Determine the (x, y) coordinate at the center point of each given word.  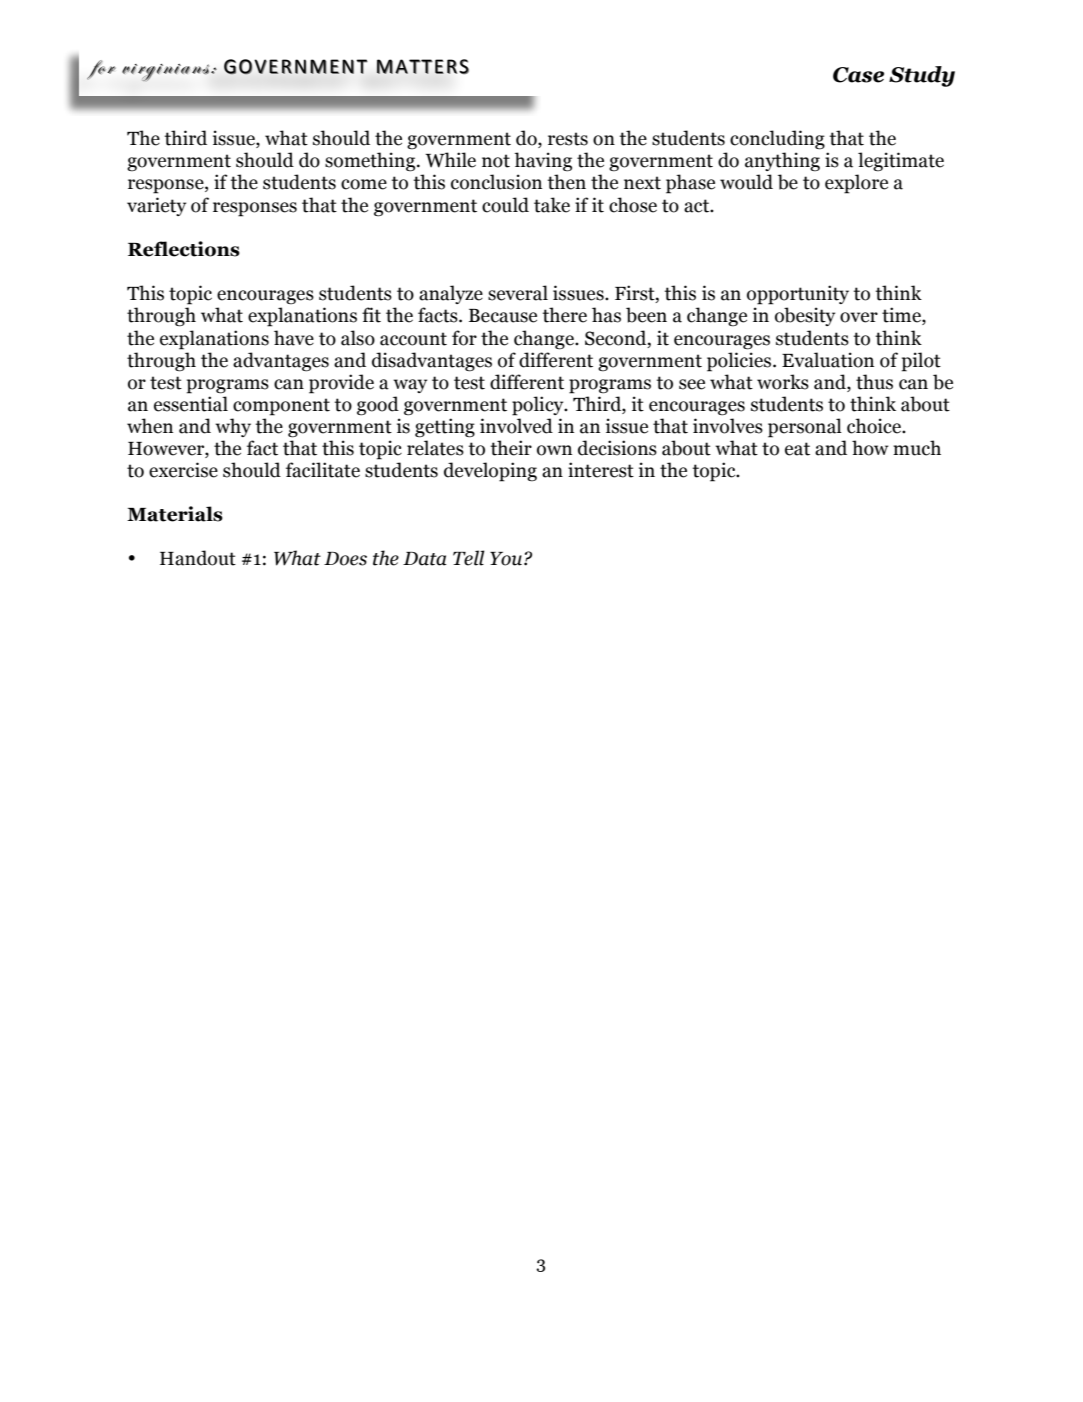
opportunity (798, 295)
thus (874, 382)
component (281, 407)
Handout (198, 558)
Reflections (184, 249)
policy (539, 406)
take (552, 205)
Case (858, 75)
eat (797, 449)
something (371, 162)
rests (568, 139)
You (507, 559)
